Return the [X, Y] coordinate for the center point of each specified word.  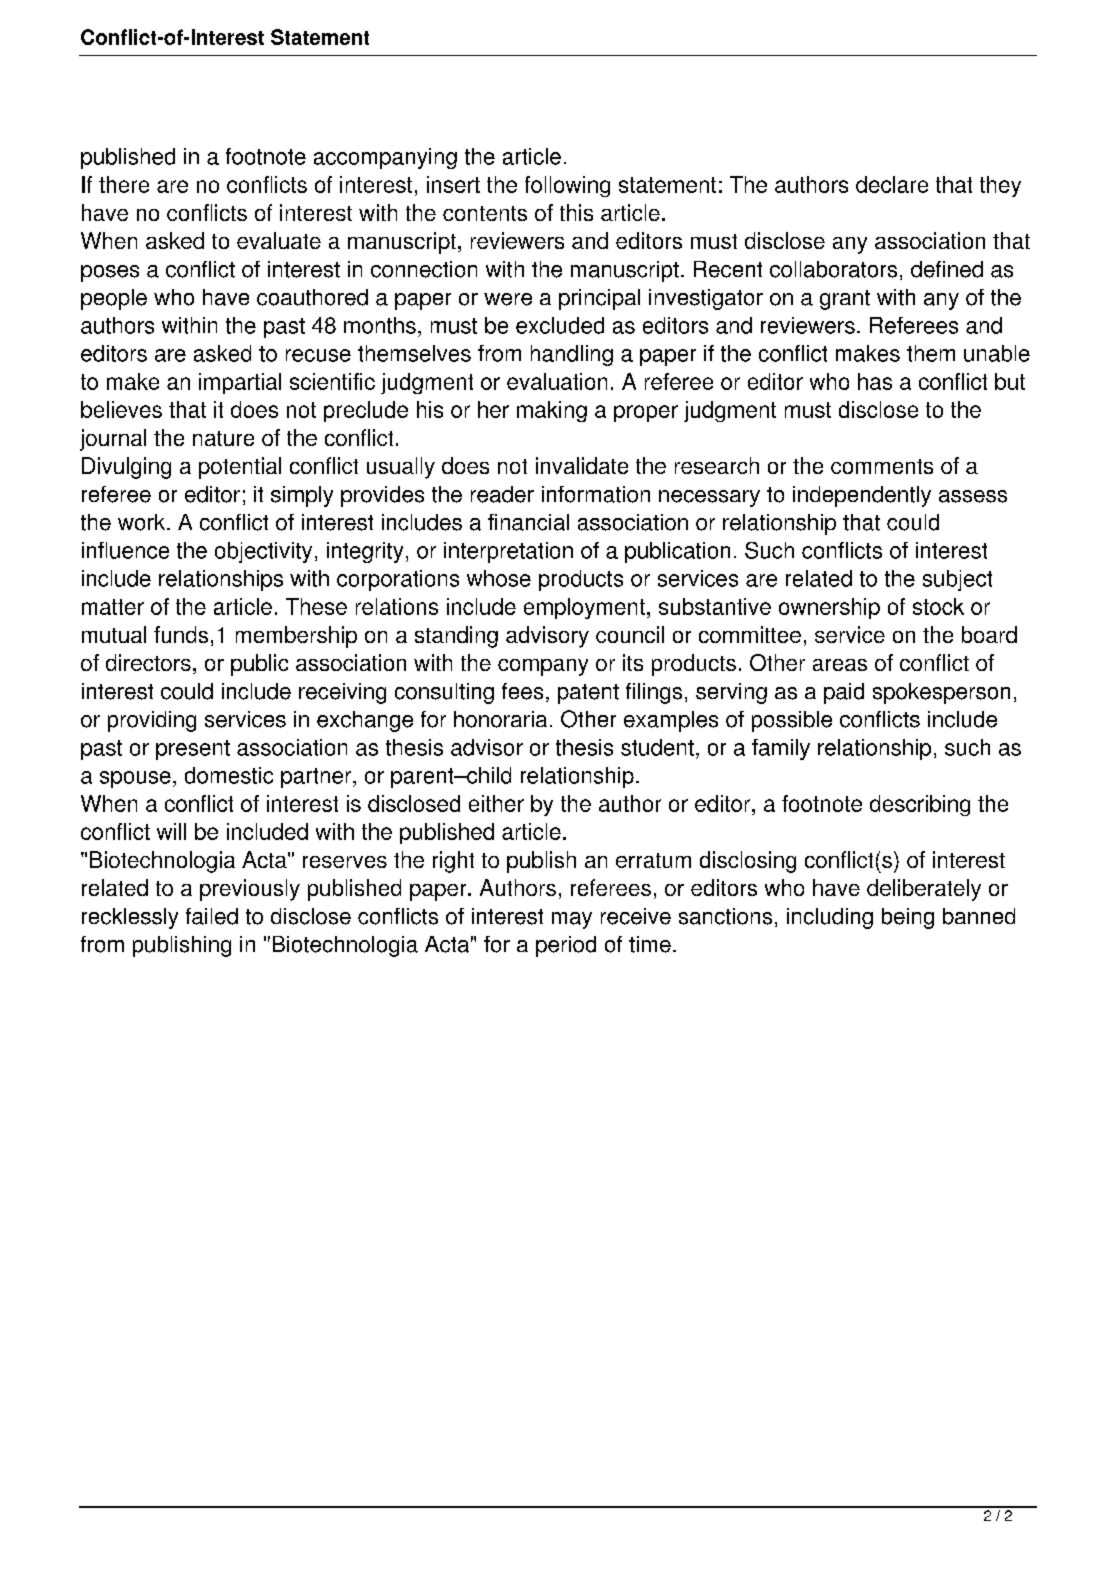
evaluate [279, 240]
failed [212, 916]
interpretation [508, 552]
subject [957, 580]
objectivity [263, 552]
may [572, 920]
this [576, 212]
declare [892, 184]
